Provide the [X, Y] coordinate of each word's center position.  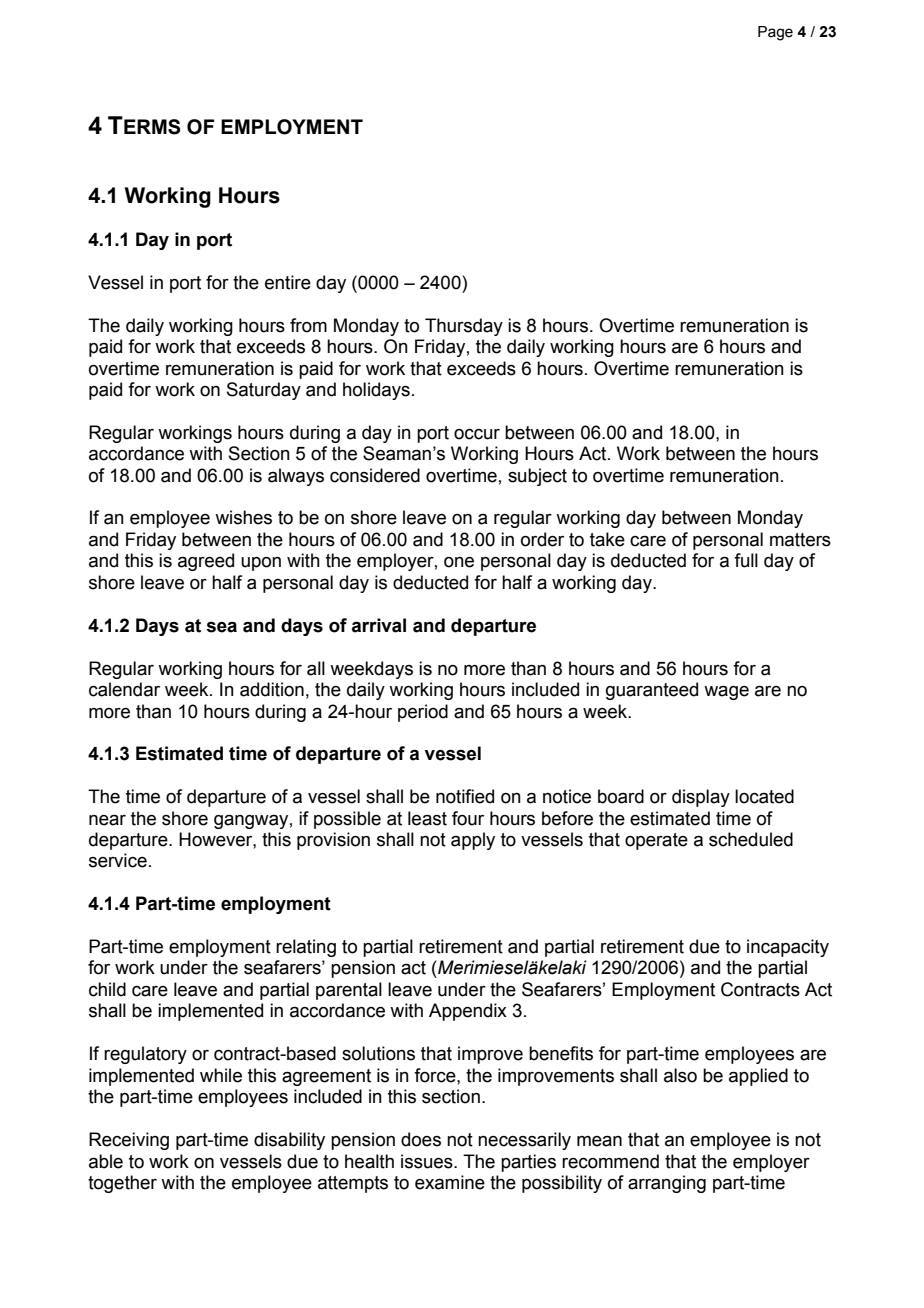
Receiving [129, 1141]
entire [288, 282]
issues [428, 1161]
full [746, 560]
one [459, 562]
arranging [667, 1184]
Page [775, 33]
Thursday [464, 327]
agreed [206, 562]
